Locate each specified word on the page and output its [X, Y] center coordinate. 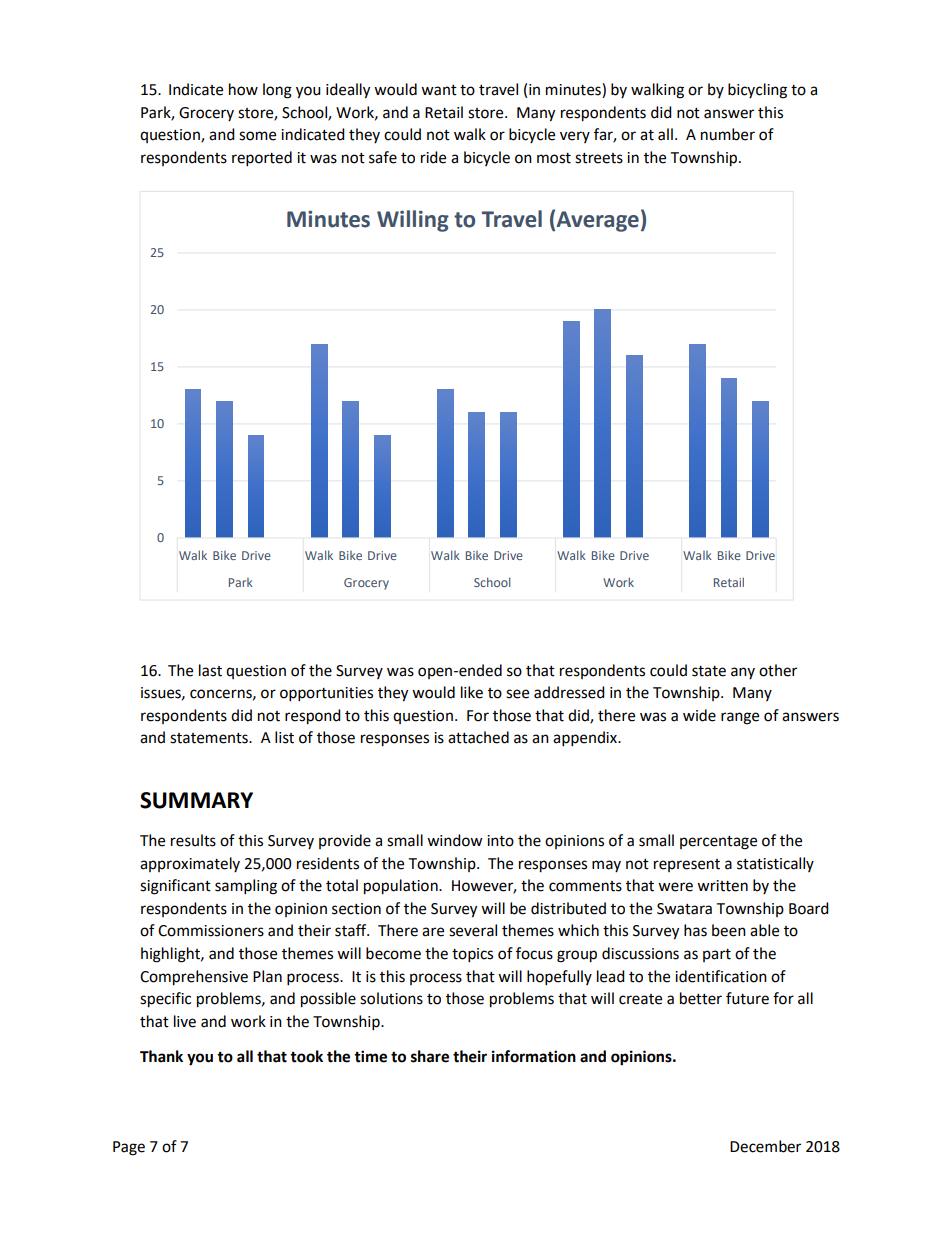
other [778, 670]
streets [599, 158]
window [455, 840]
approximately [190, 864]
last [210, 670]
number [728, 134]
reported [262, 159]
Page [129, 1148]
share [430, 1056]
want [439, 90]
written [722, 886]
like [472, 692]
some [257, 136]
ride [433, 157]
